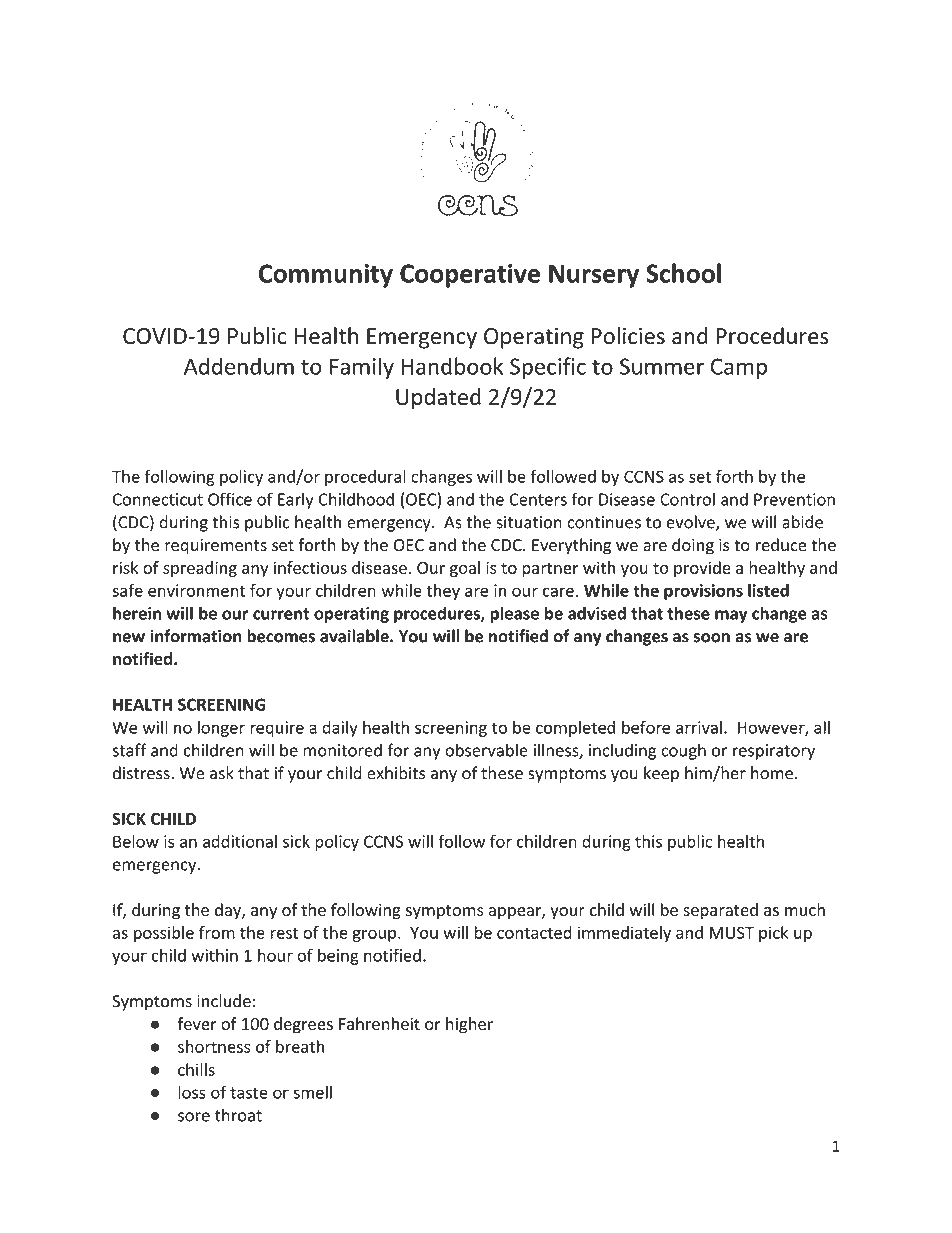  What do you see at coordinates (687, 499) in the screenshot?
I see `Control` at bounding box center [687, 499].
